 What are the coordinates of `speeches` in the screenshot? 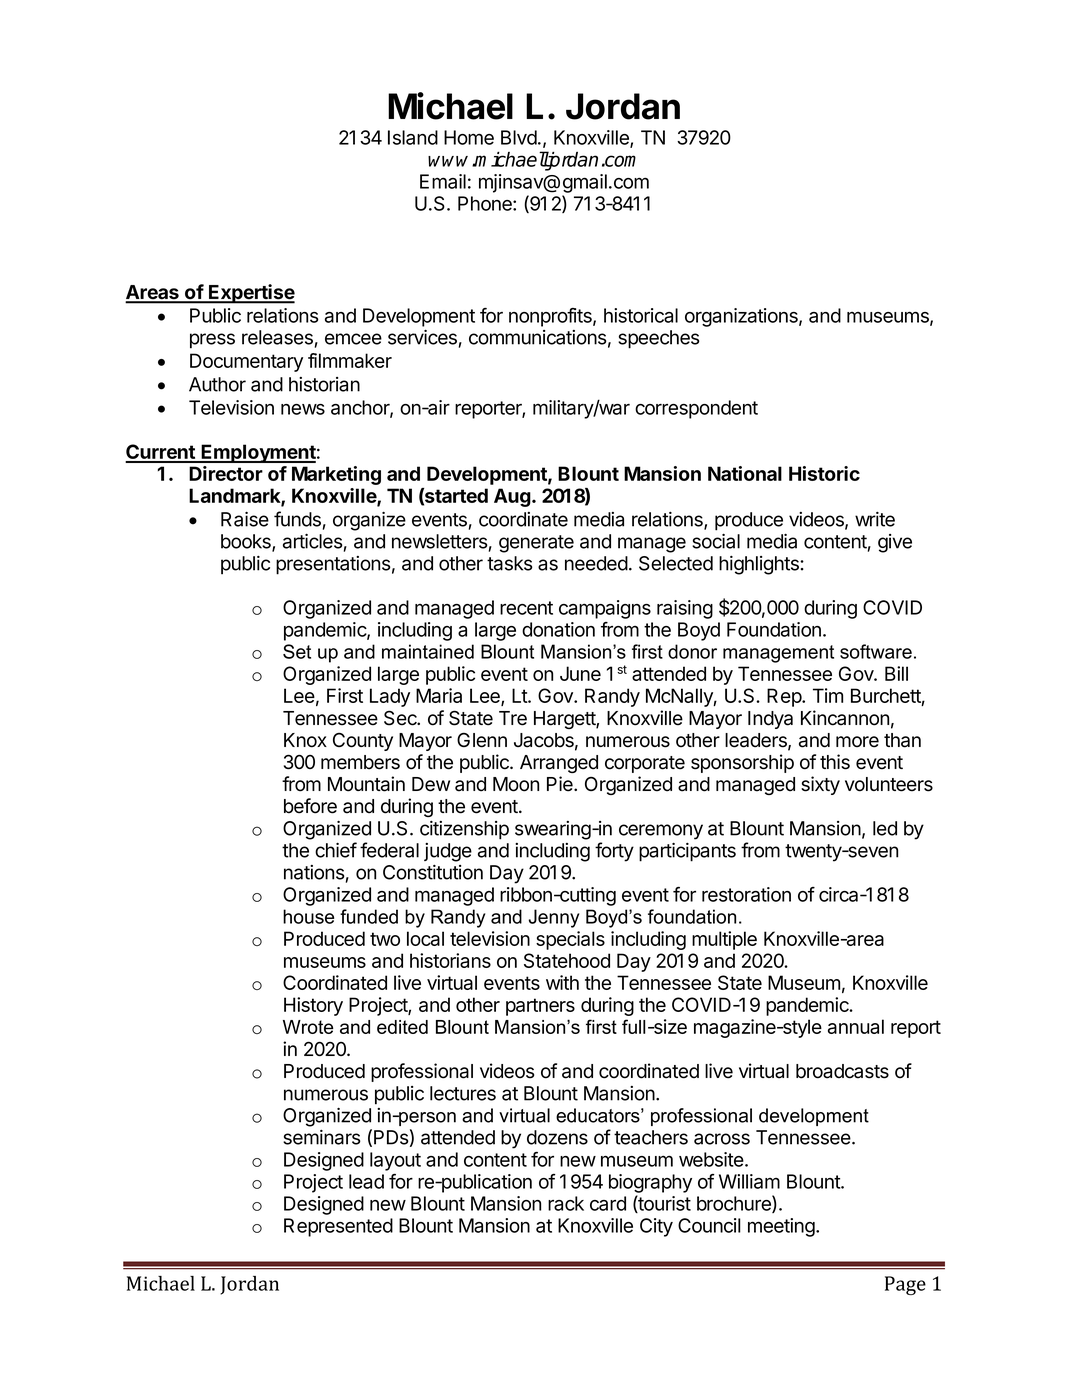 It's located at (659, 339).
